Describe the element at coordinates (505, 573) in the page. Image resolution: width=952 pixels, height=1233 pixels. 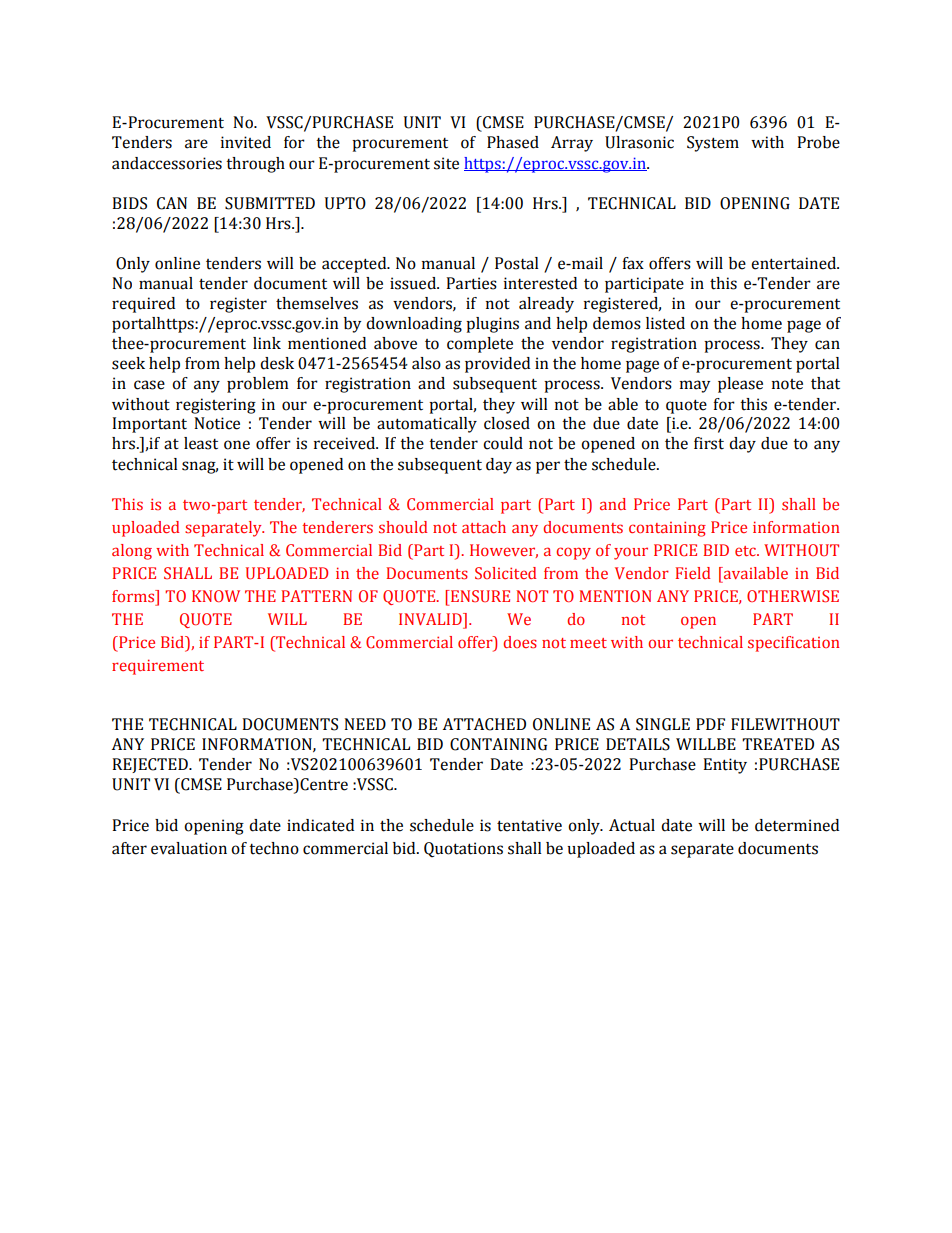
I see `Solicited` at that location.
